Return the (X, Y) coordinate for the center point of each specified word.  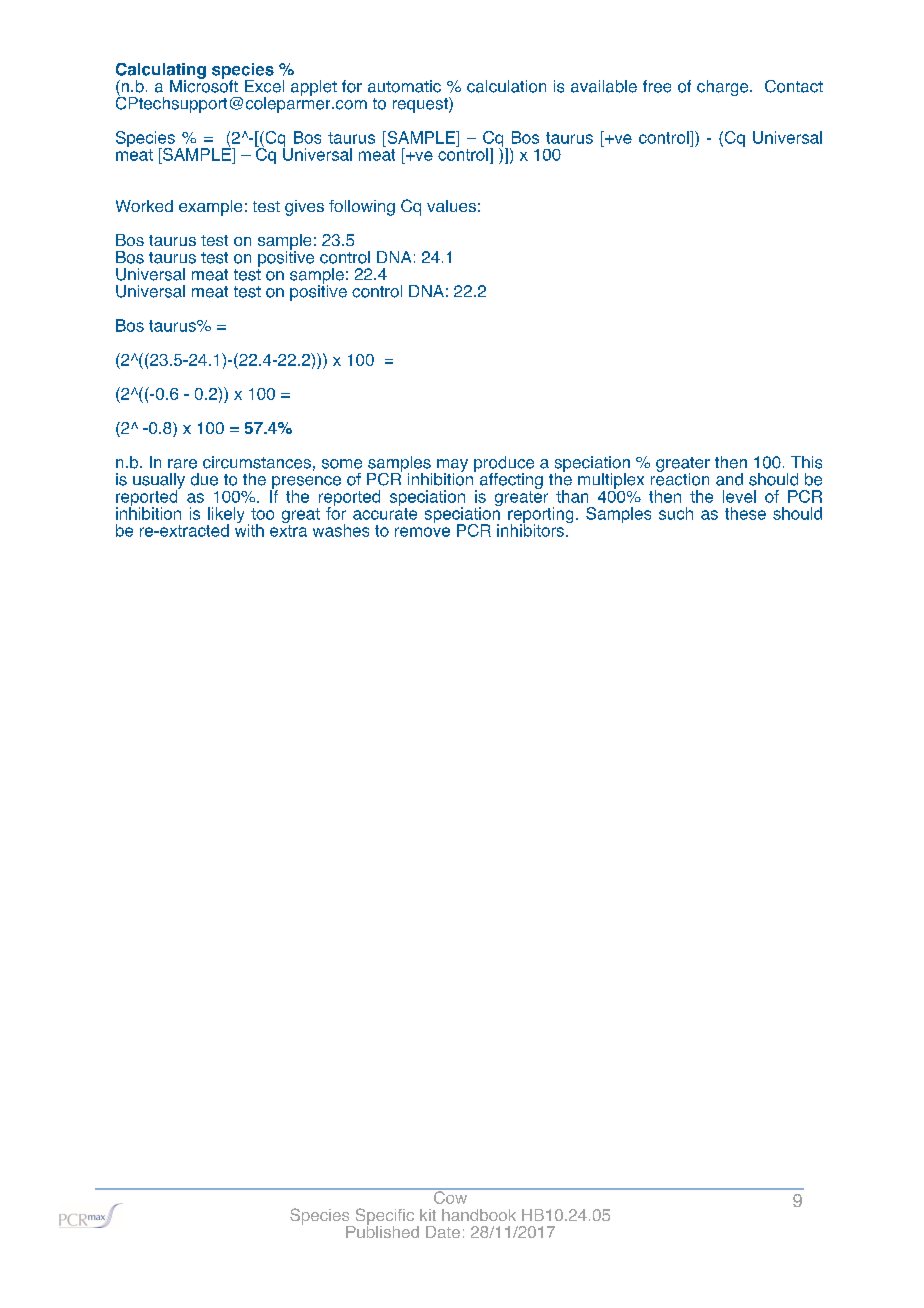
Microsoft (204, 85)
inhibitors (530, 529)
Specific (383, 1217)
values (451, 206)
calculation (506, 86)
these (745, 513)
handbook (479, 1215)
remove (422, 532)
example (210, 208)
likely (225, 516)
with (249, 529)
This (806, 462)
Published (382, 1230)
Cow (451, 1196)
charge (724, 88)
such (676, 513)
